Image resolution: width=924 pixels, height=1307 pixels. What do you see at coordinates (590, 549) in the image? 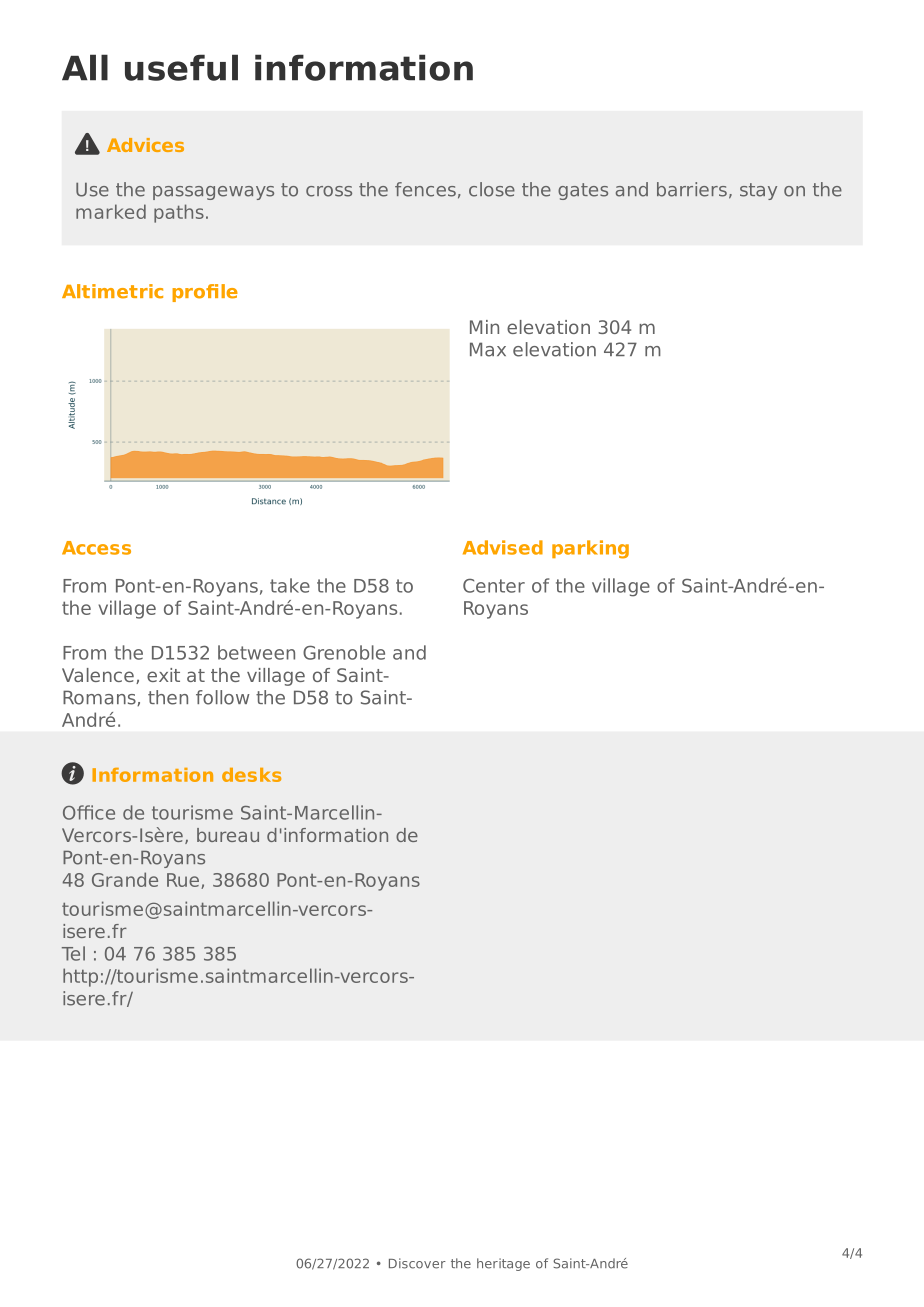
I see `parking` at bounding box center [590, 549].
